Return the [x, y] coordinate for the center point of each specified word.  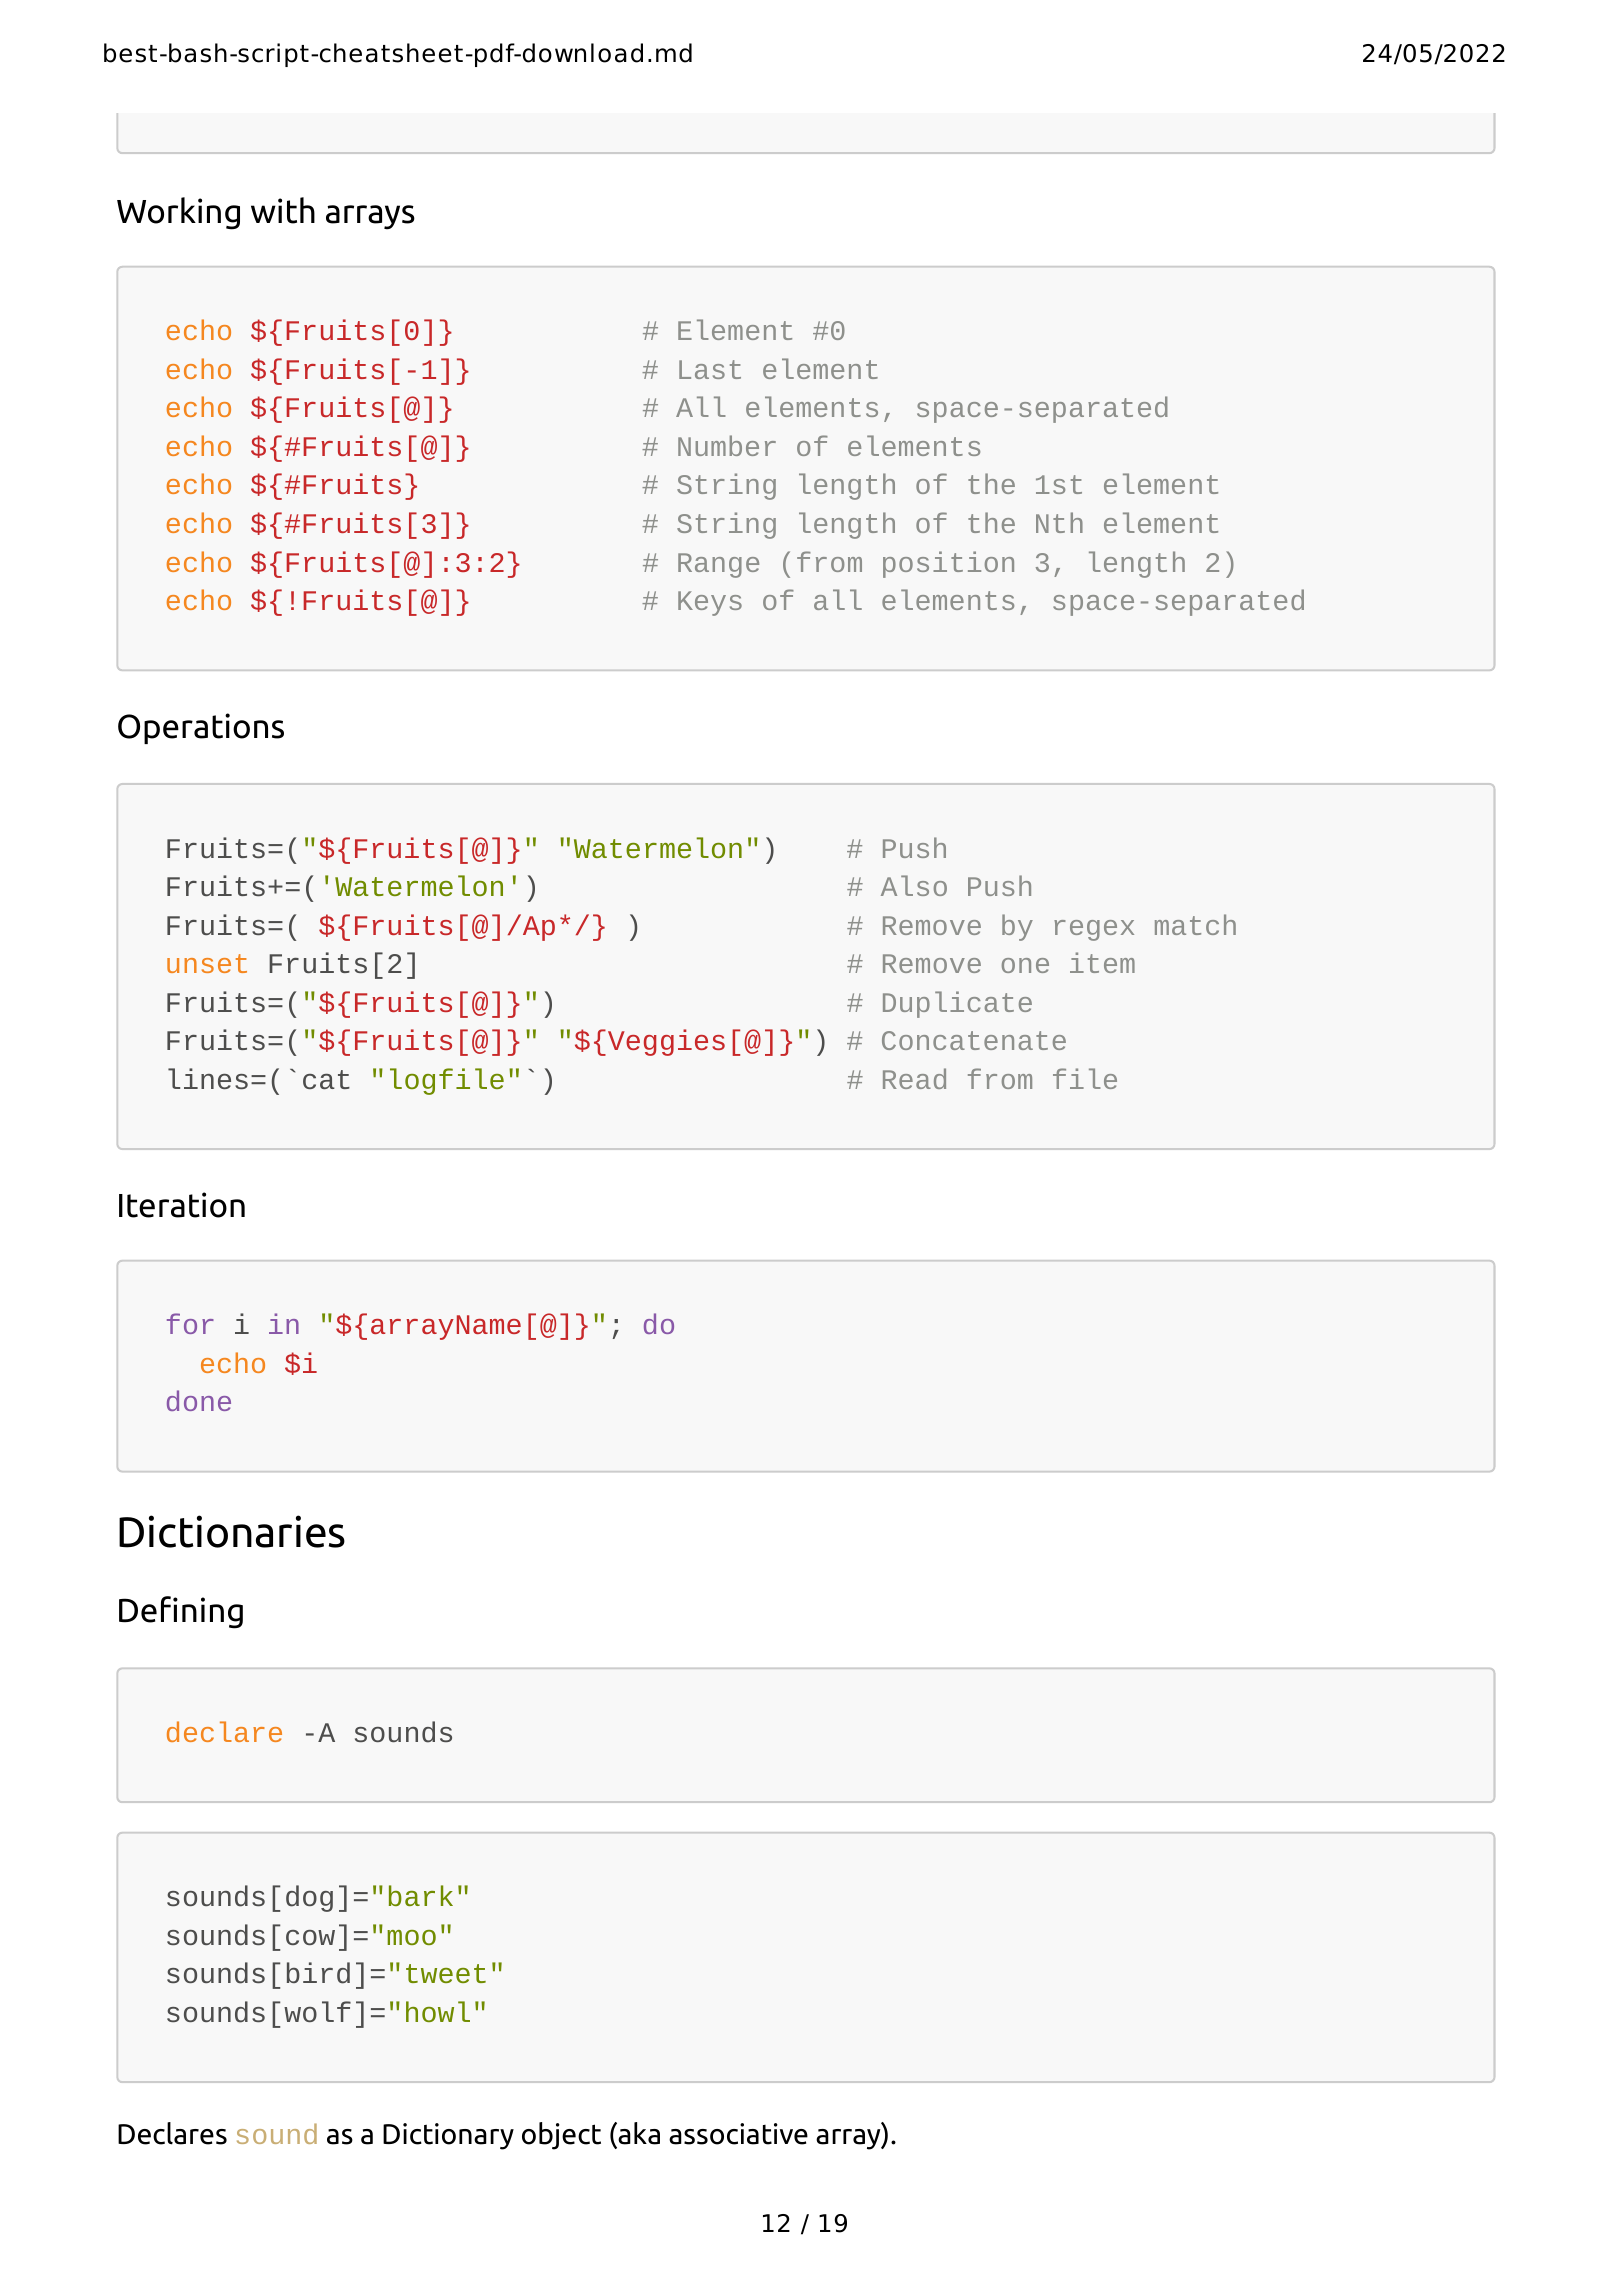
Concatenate [974, 1040]
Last [710, 369]
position [948, 564]
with [283, 210]
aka [638, 2134]
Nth [1059, 522]
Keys [710, 603]
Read [914, 1078]
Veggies [666, 1042]
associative [738, 2134]
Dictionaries [232, 1531]
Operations [201, 728]
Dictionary [448, 2136]
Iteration [182, 1205]
